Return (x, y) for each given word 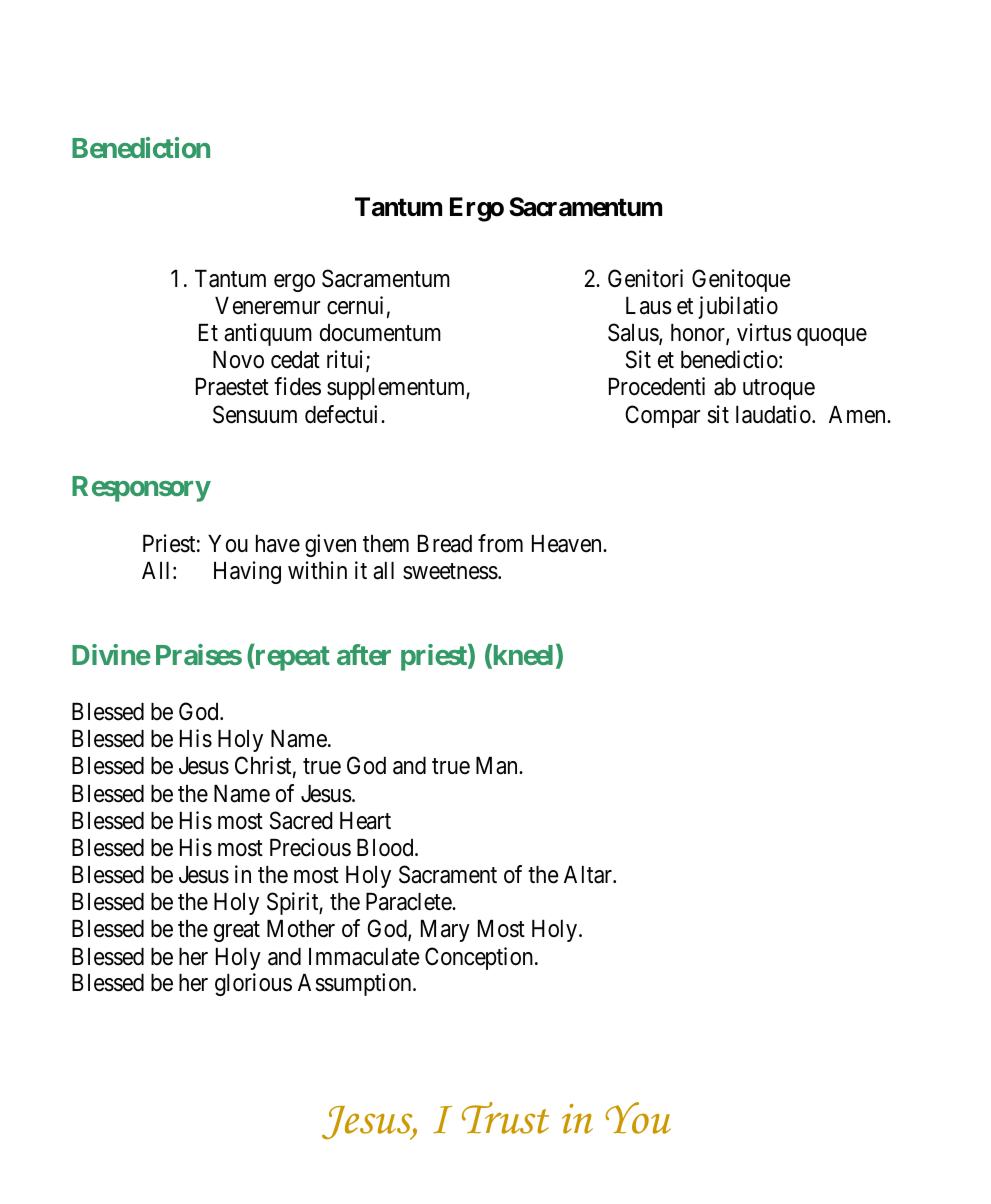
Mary (445, 931)
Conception (479, 958)
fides (297, 386)
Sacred (301, 820)
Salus (634, 333)
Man (498, 766)
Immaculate (364, 957)
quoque (832, 337)
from (500, 543)
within (317, 570)
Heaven (568, 544)
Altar (589, 875)
